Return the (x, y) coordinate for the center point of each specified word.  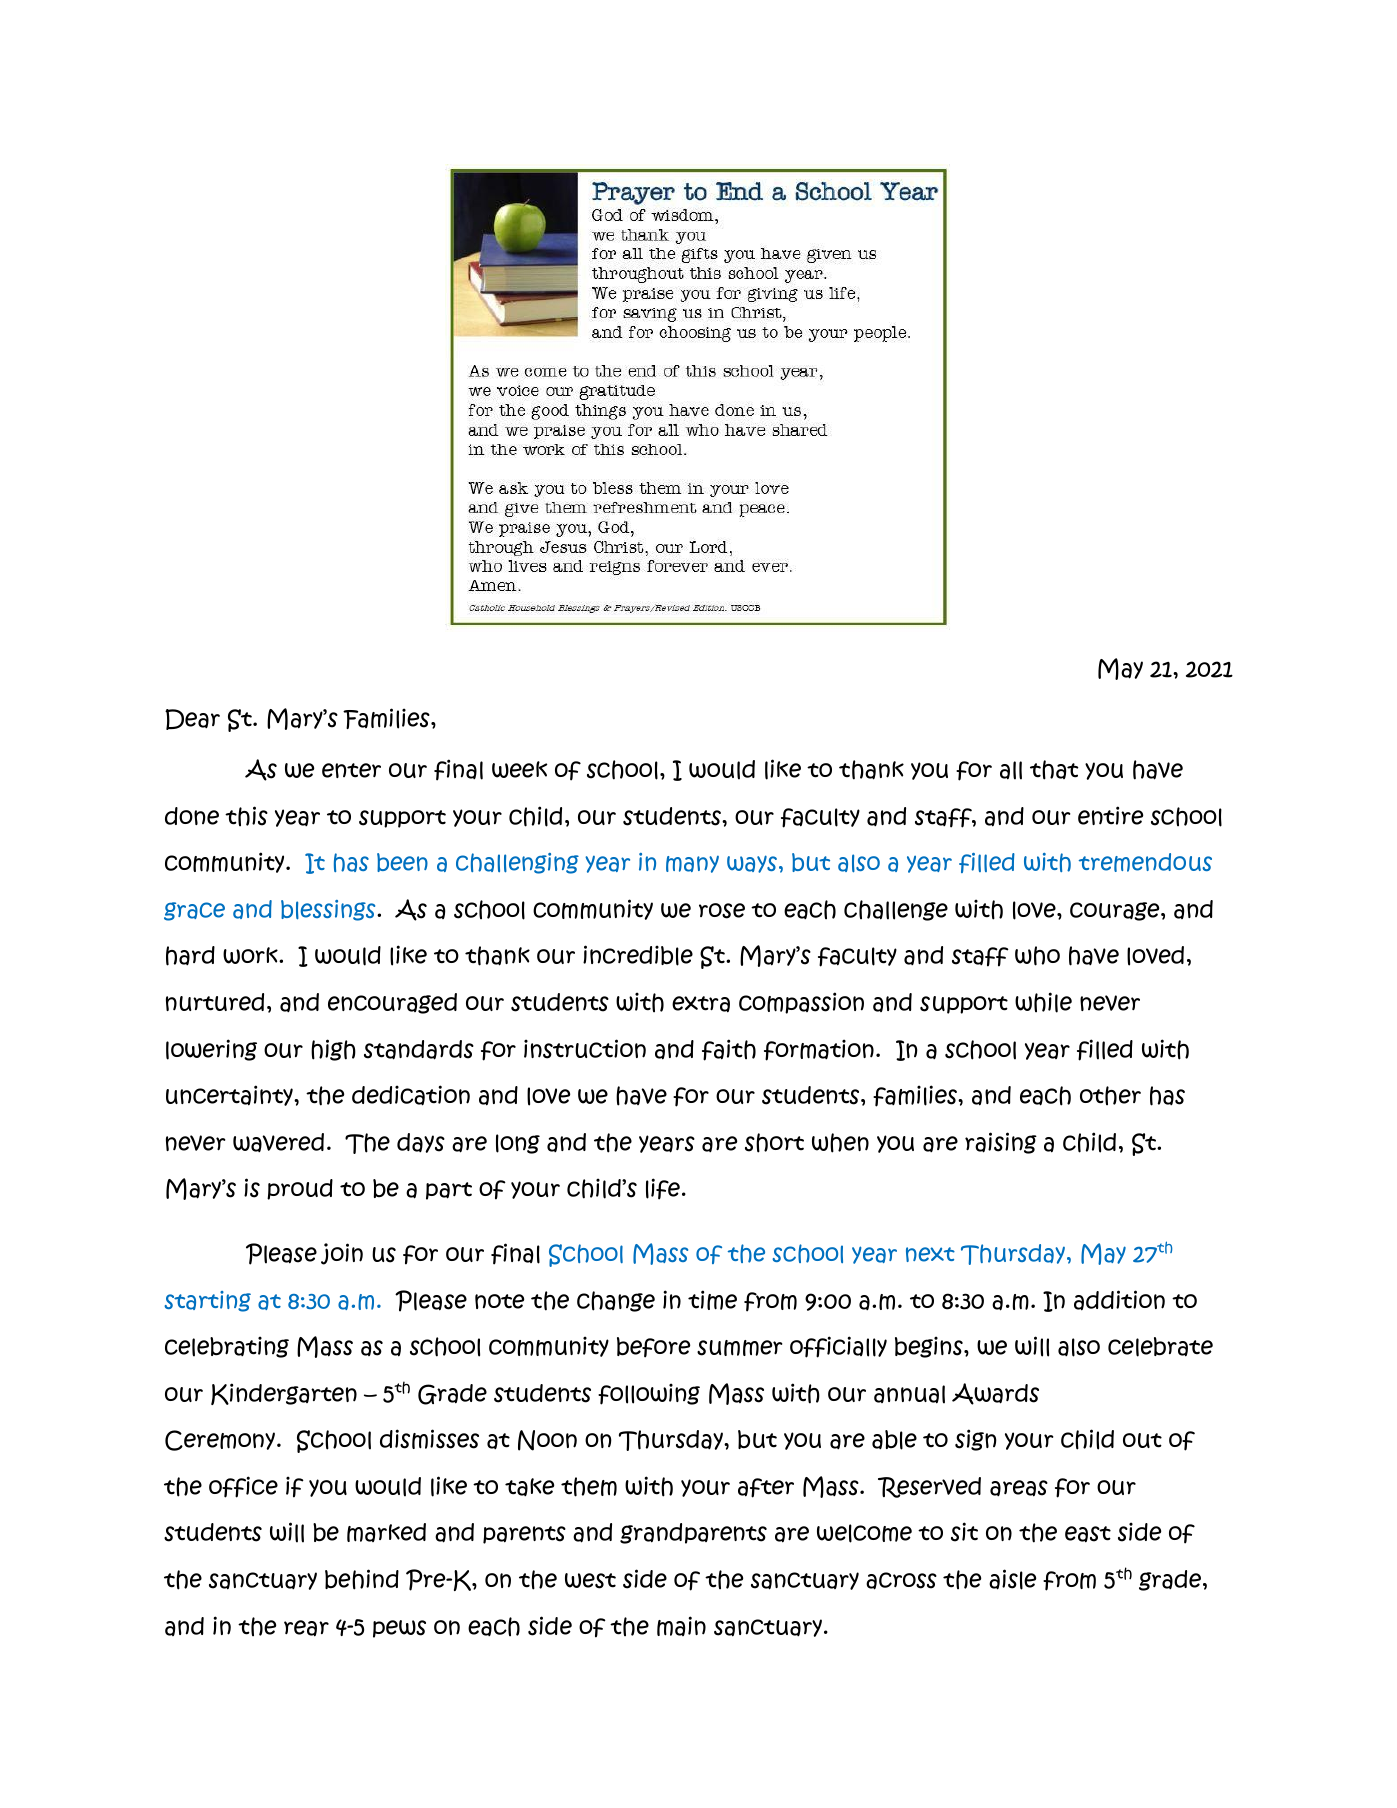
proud (300, 1189)
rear (306, 1628)
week (519, 769)
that (1054, 770)
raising (1001, 1143)
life (663, 1189)
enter (351, 770)
